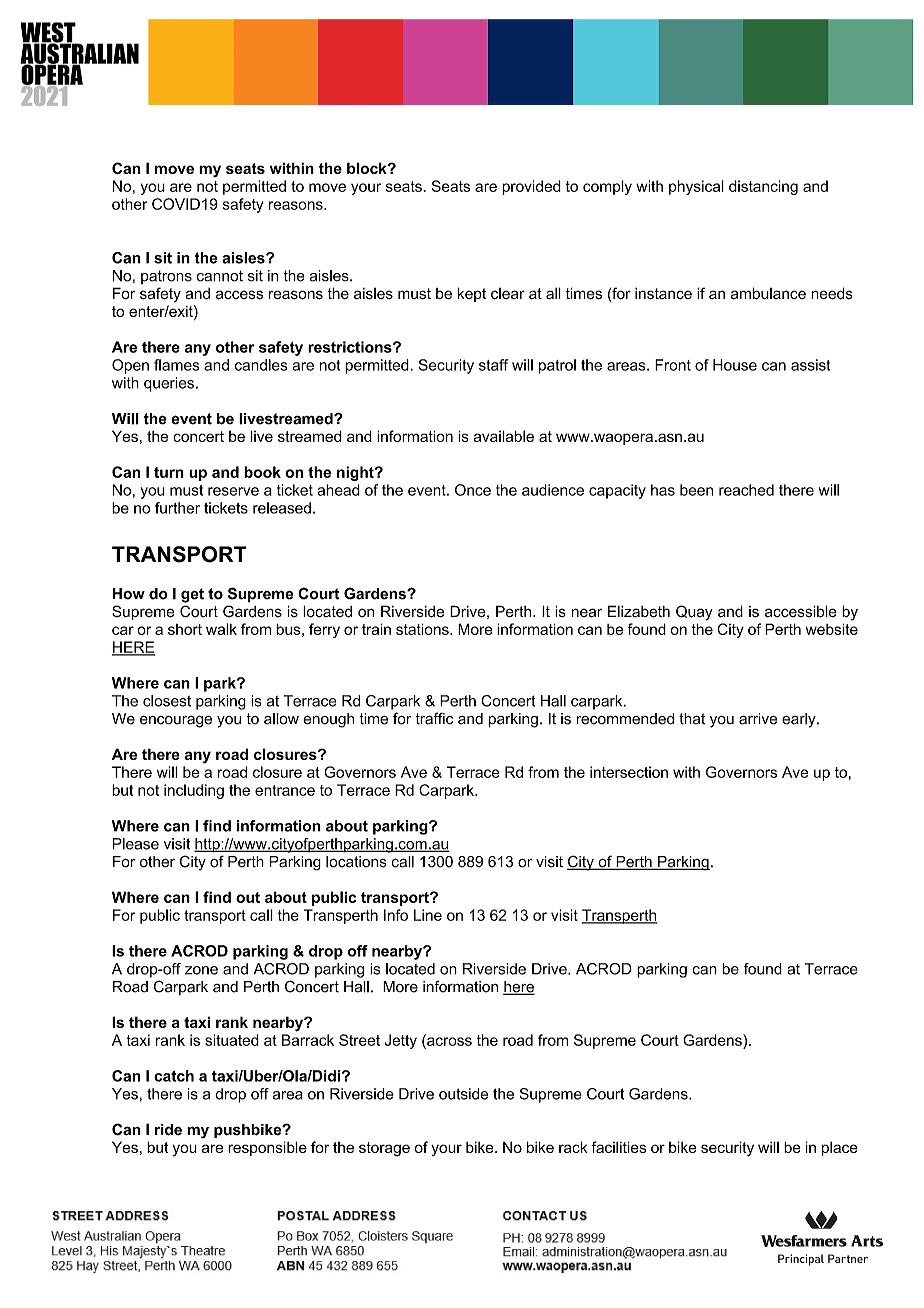  What do you see at coordinates (763, 187) in the screenshot?
I see `distancing` at bounding box center [763, 187].
